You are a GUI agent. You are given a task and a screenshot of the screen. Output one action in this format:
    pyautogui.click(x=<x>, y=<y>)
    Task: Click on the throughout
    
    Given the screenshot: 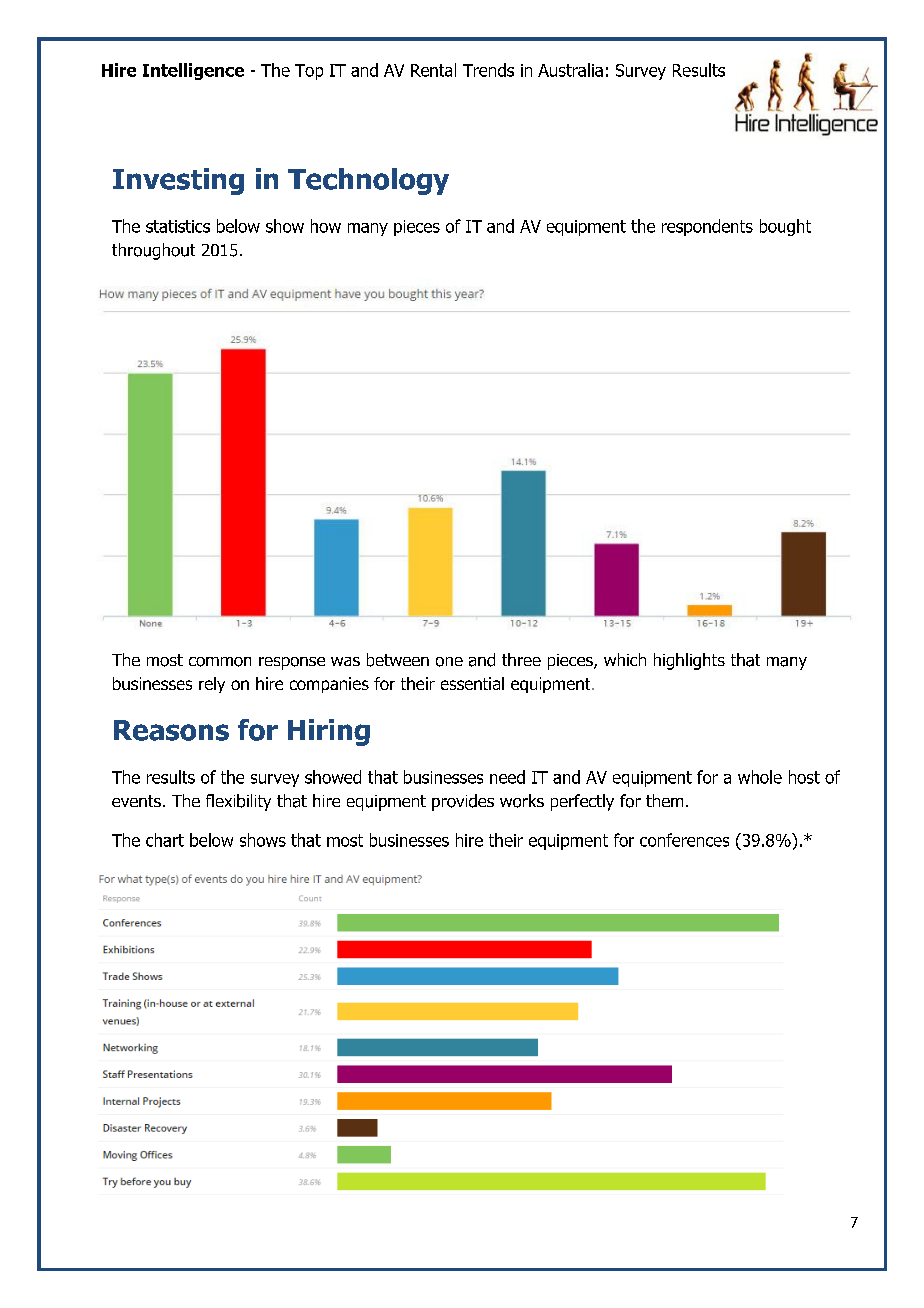 What is the action you would take?
    pyautogui.click(x=153, y=251)
